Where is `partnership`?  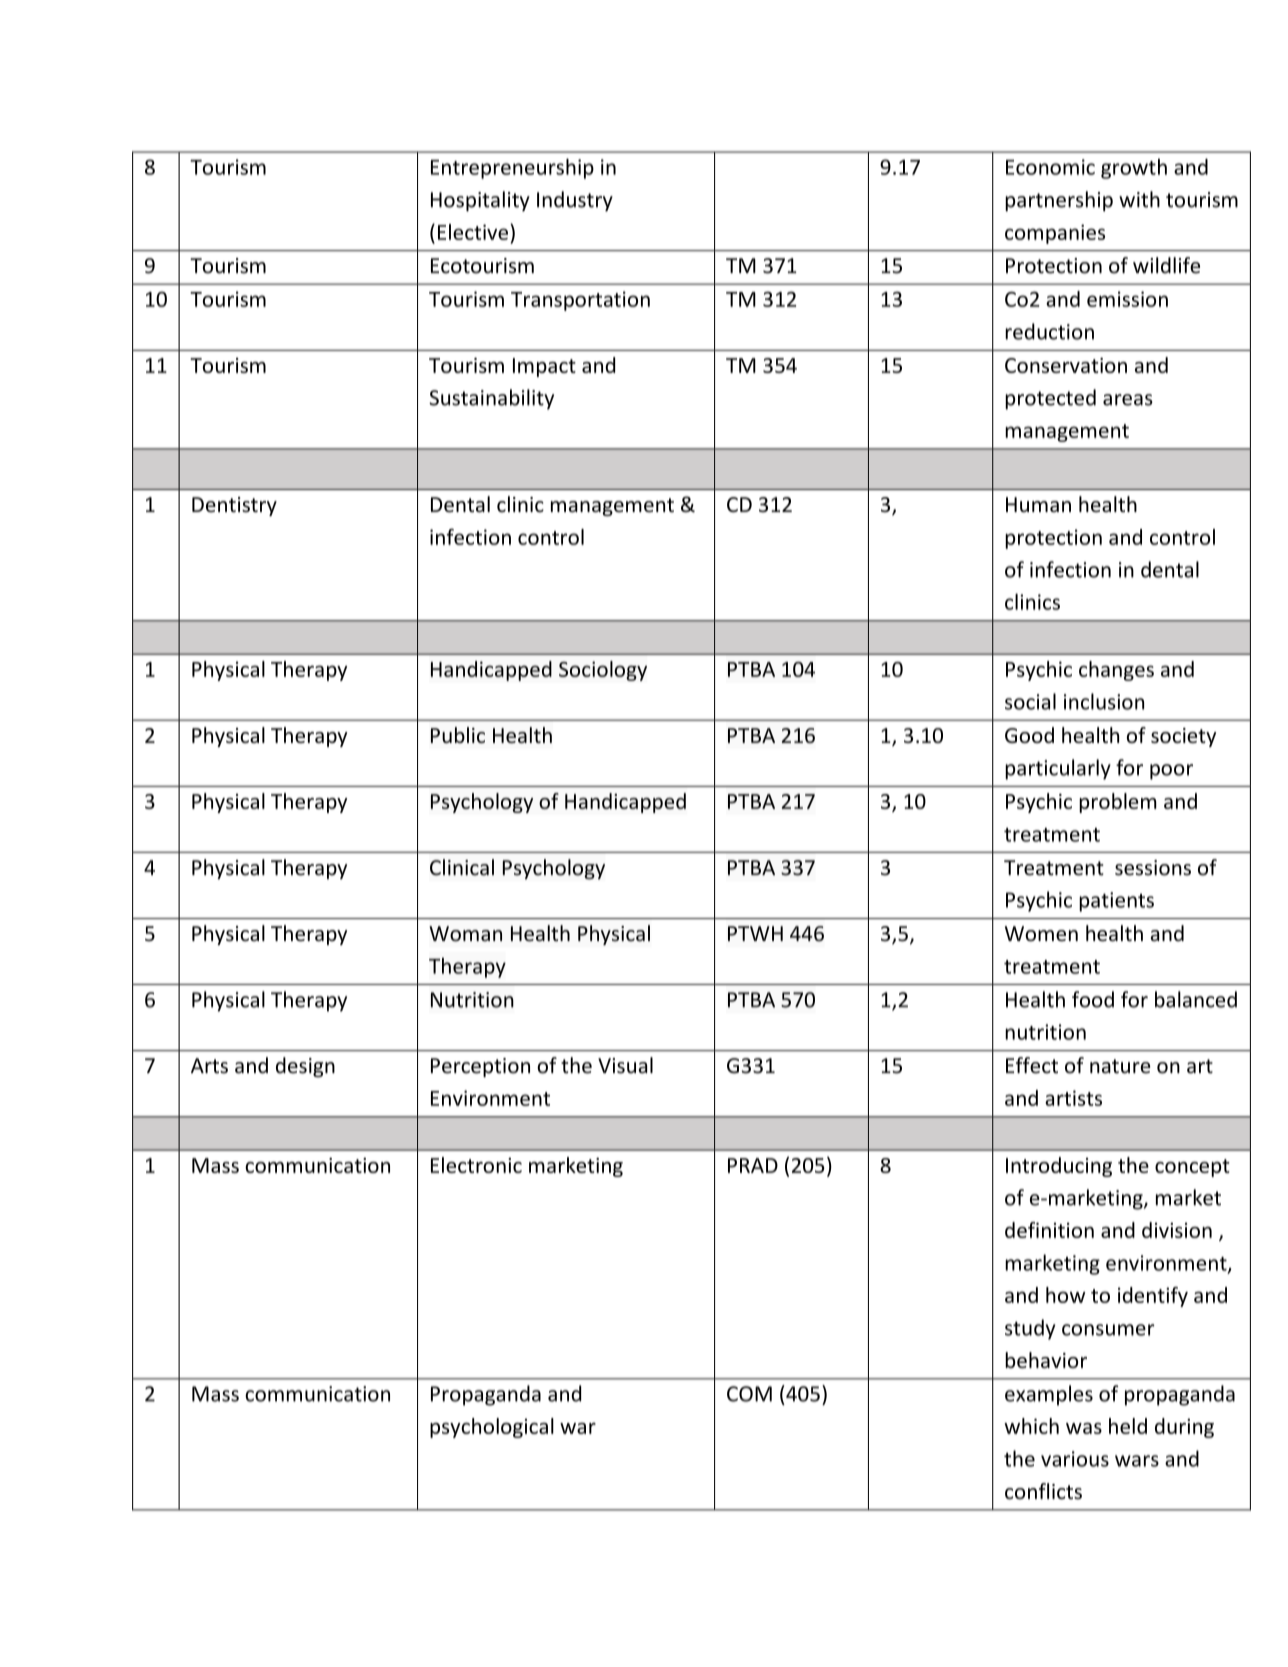 partnership is located at coordinates (1059, 201).
